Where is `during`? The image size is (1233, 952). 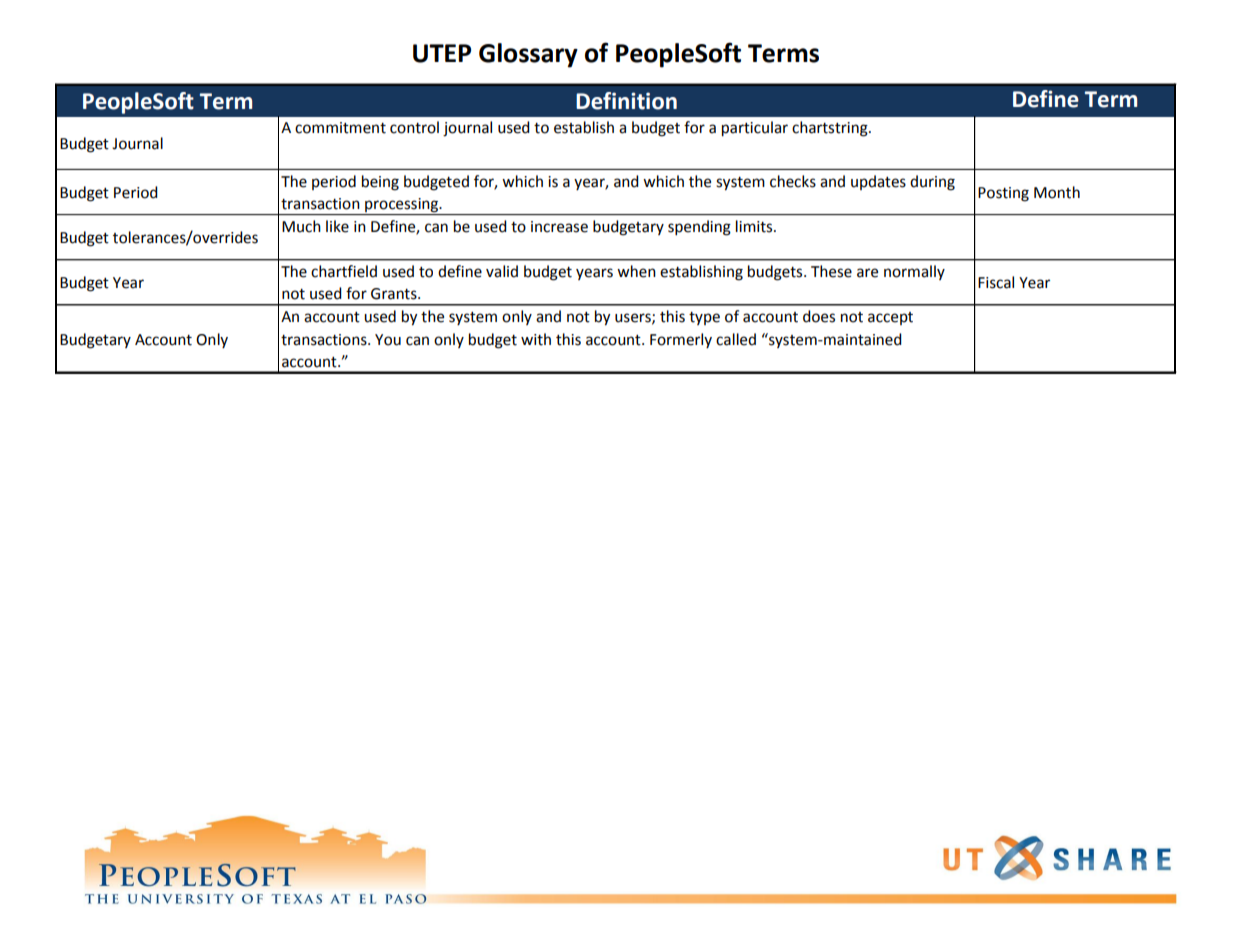 during is located at coordinates (932, 183).
